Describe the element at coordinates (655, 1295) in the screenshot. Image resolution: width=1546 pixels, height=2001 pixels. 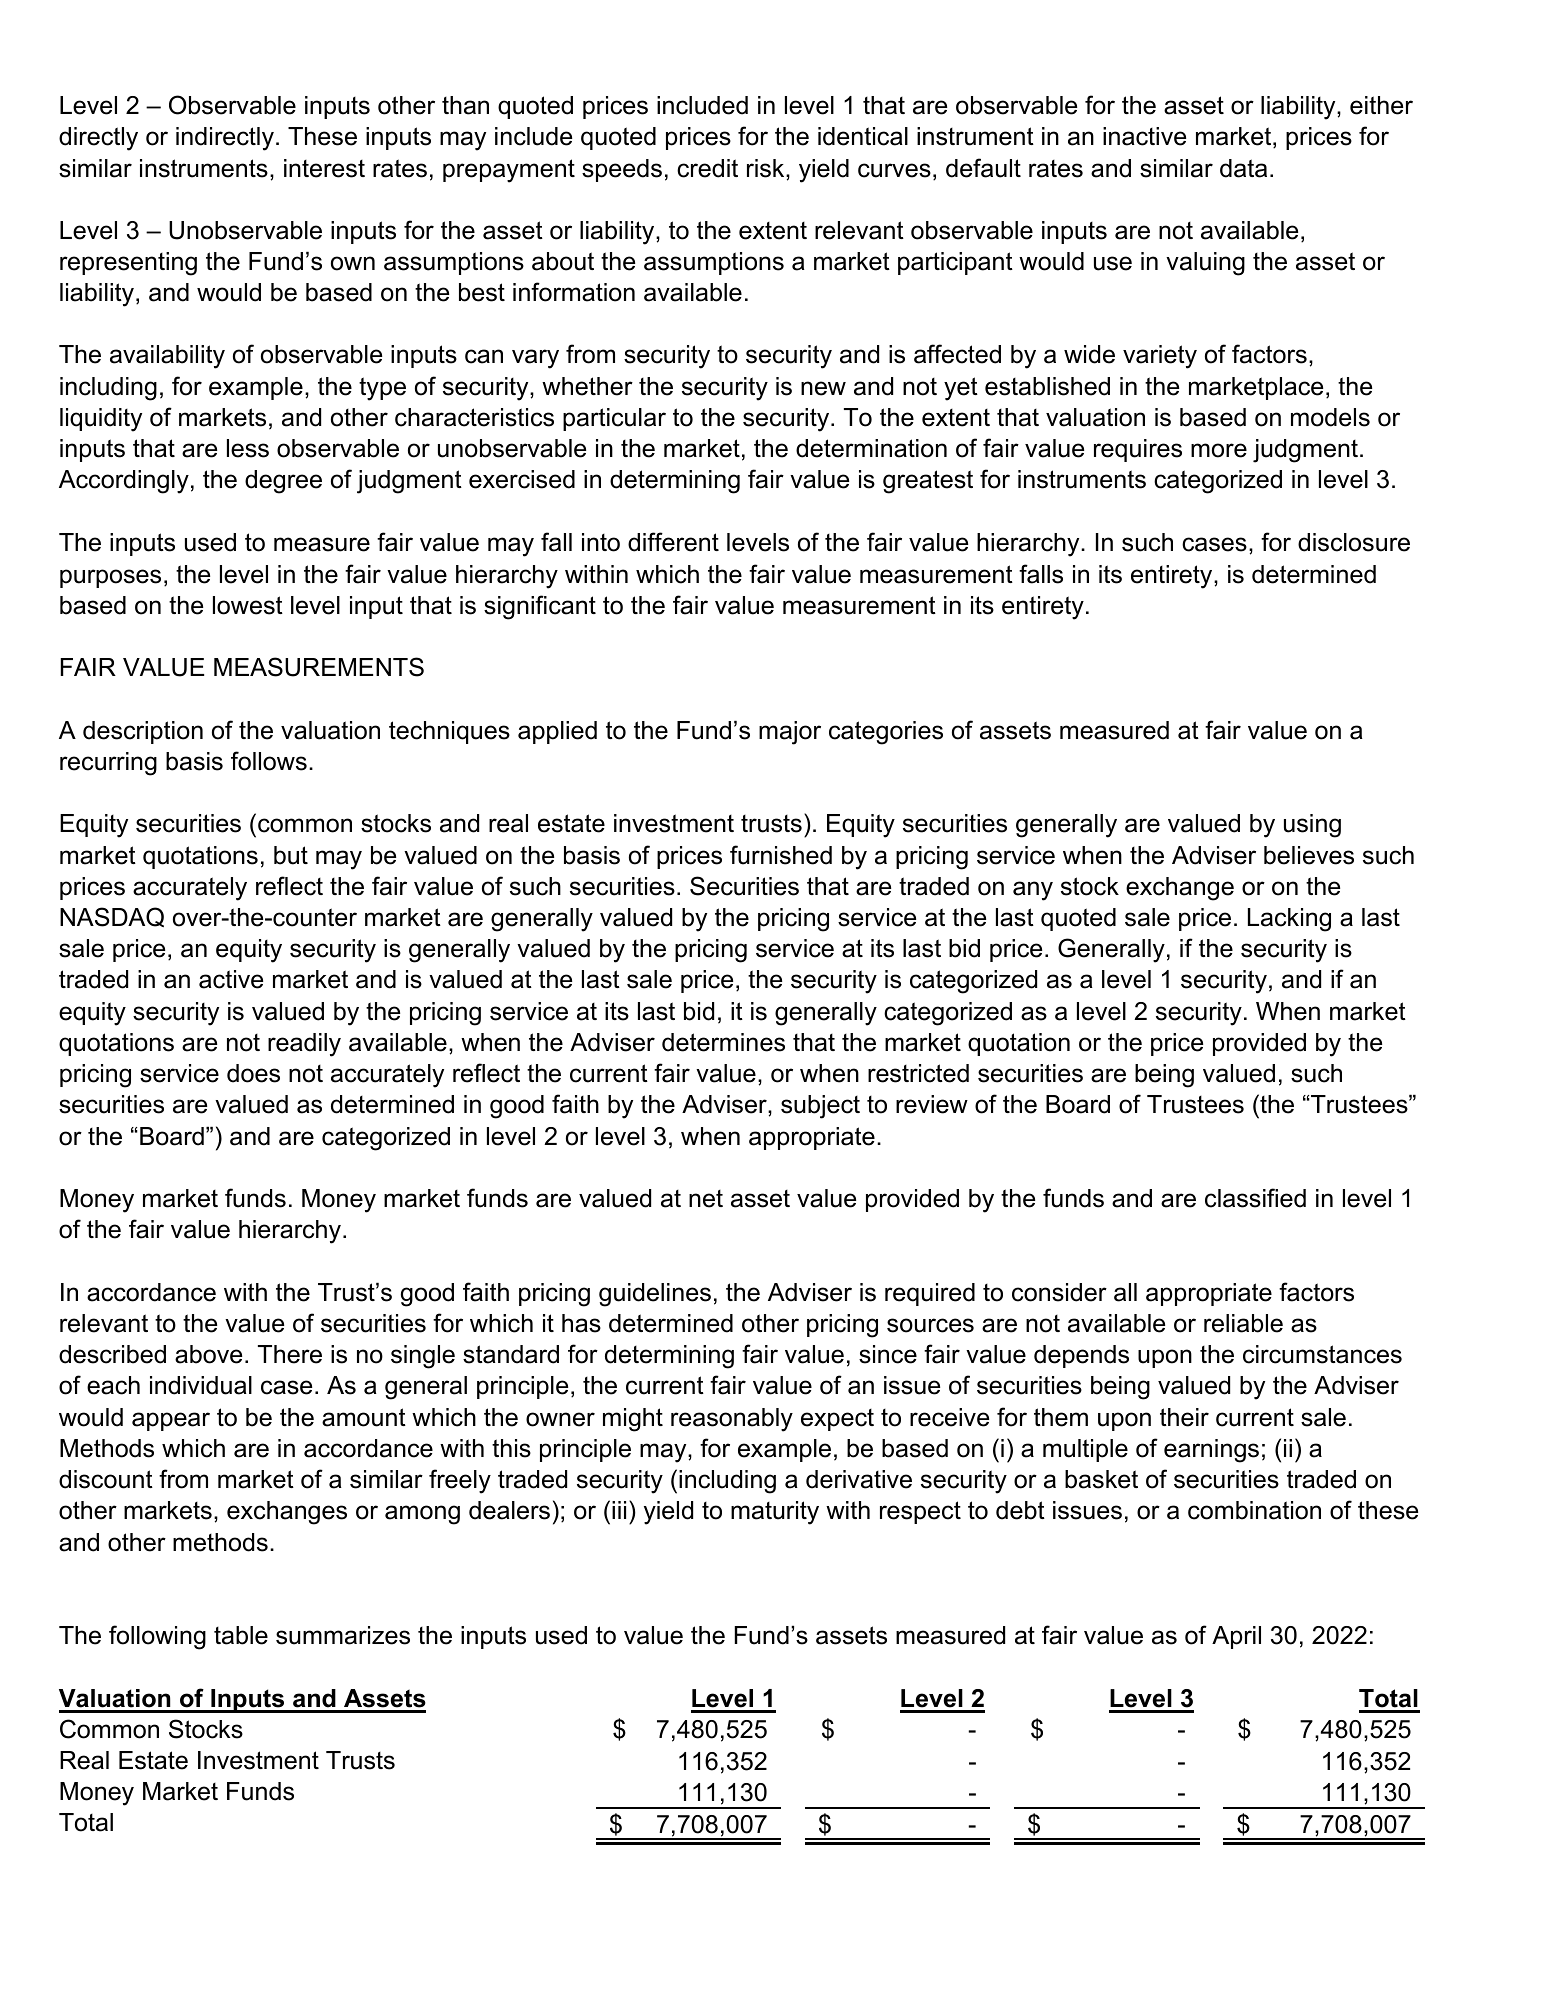
I see `guidelines` at that location.
